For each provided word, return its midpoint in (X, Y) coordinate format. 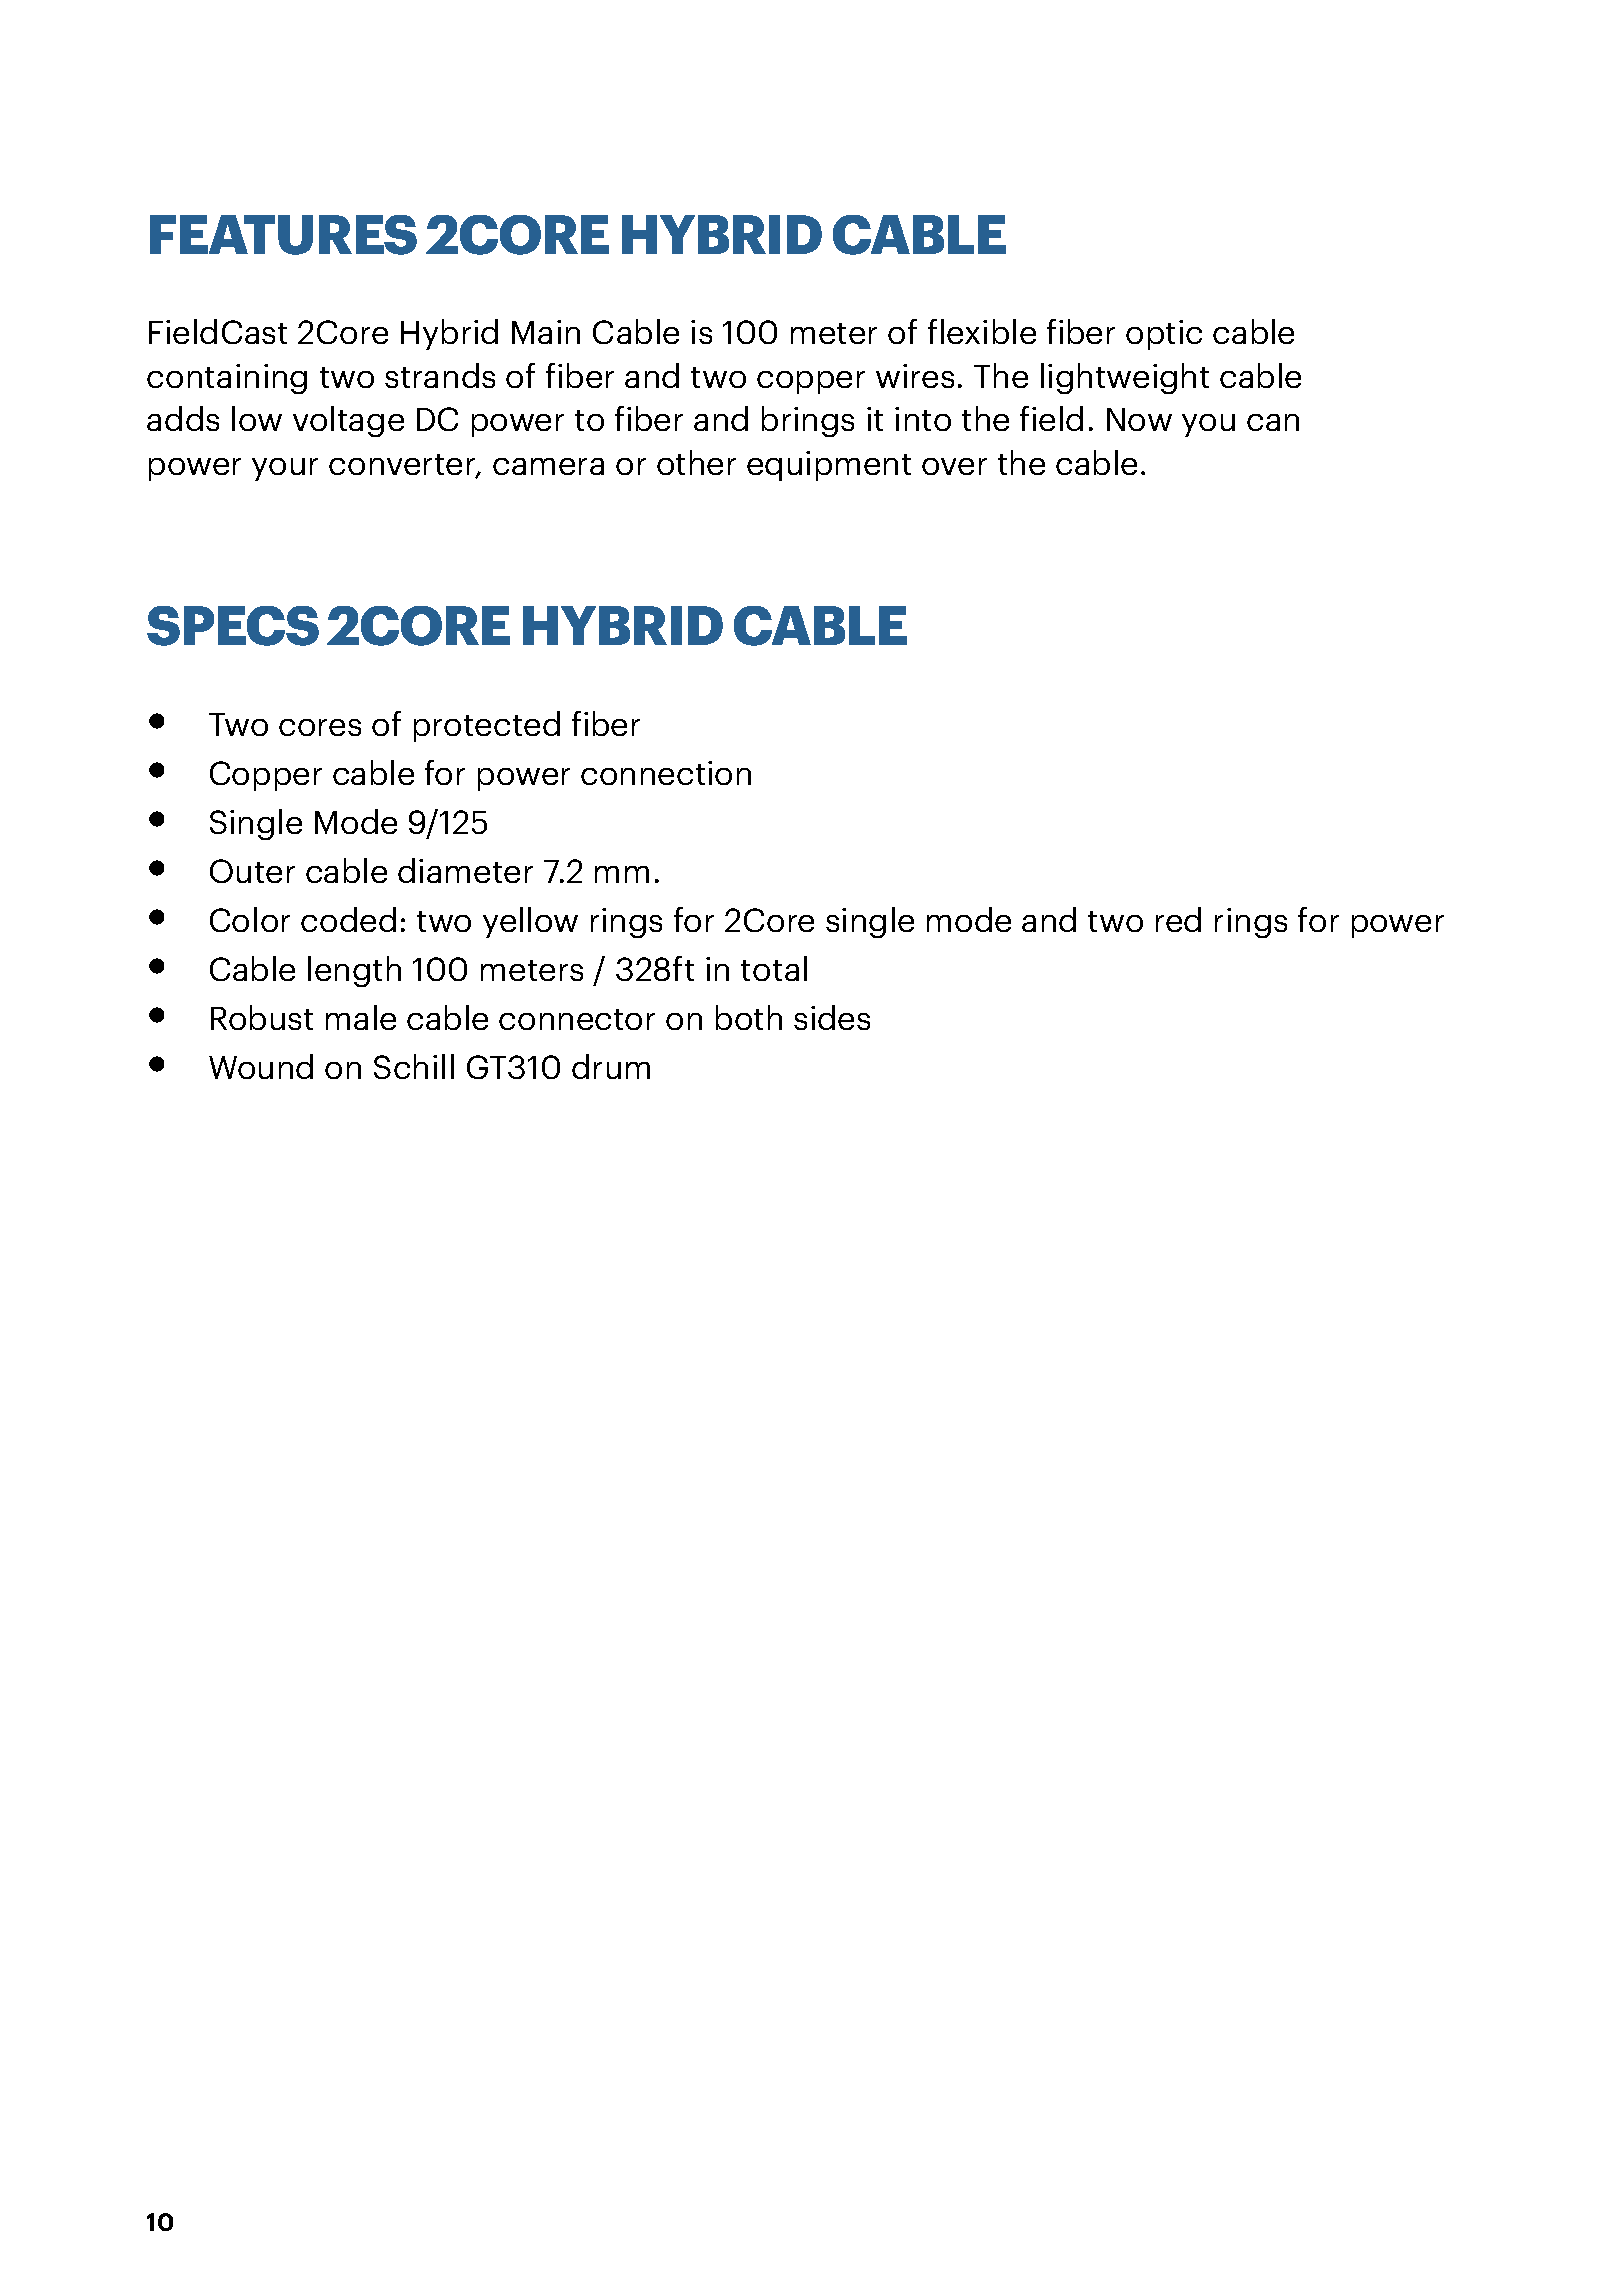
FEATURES (283, 235)
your (285, 469)
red (1178, 919)
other (696, 462)
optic (1164, 335)
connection (666, 773)
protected (487, 726)
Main (546, 332)
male (361, 1017)
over (954, 466)
